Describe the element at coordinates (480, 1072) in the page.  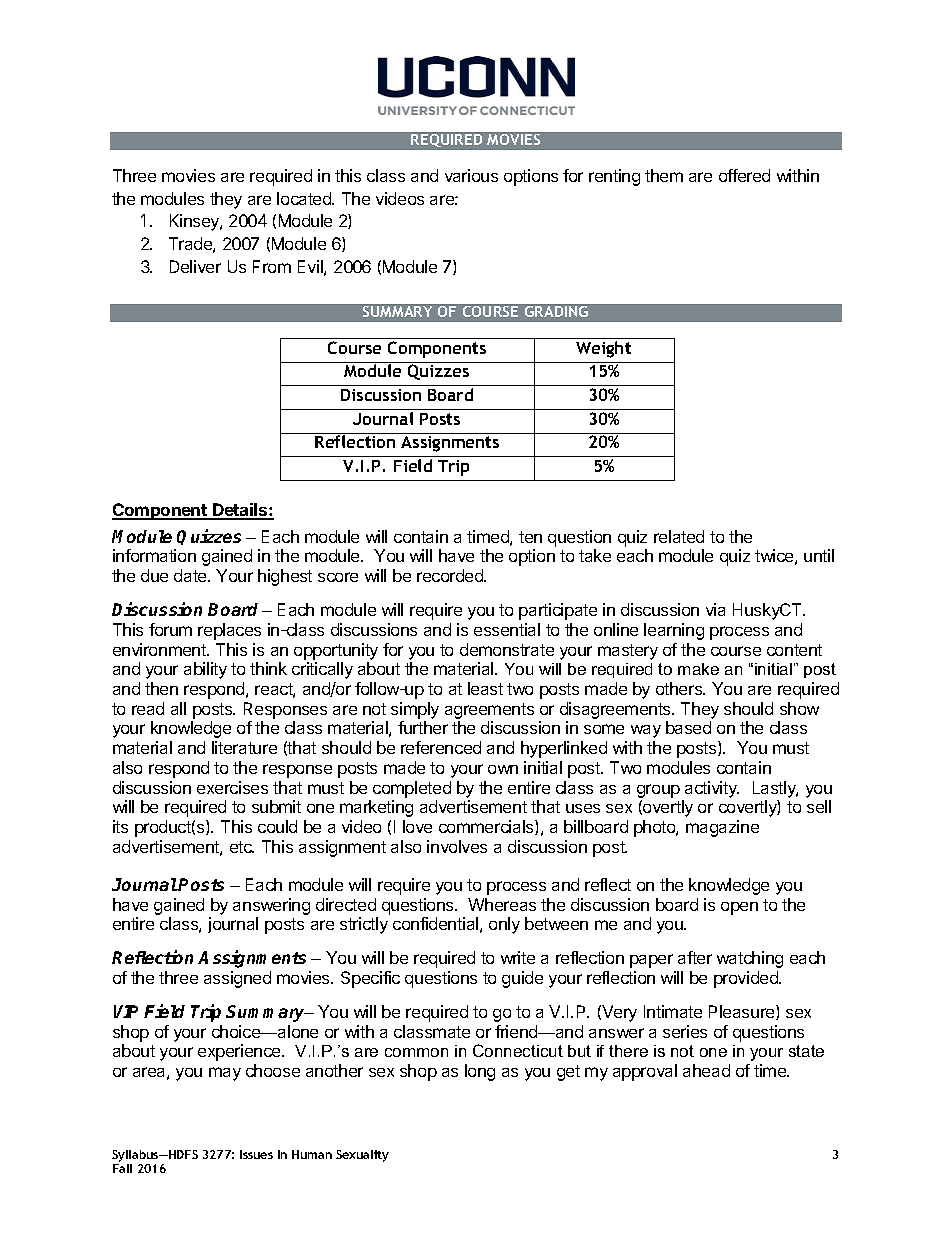
I see `long` at that location.
